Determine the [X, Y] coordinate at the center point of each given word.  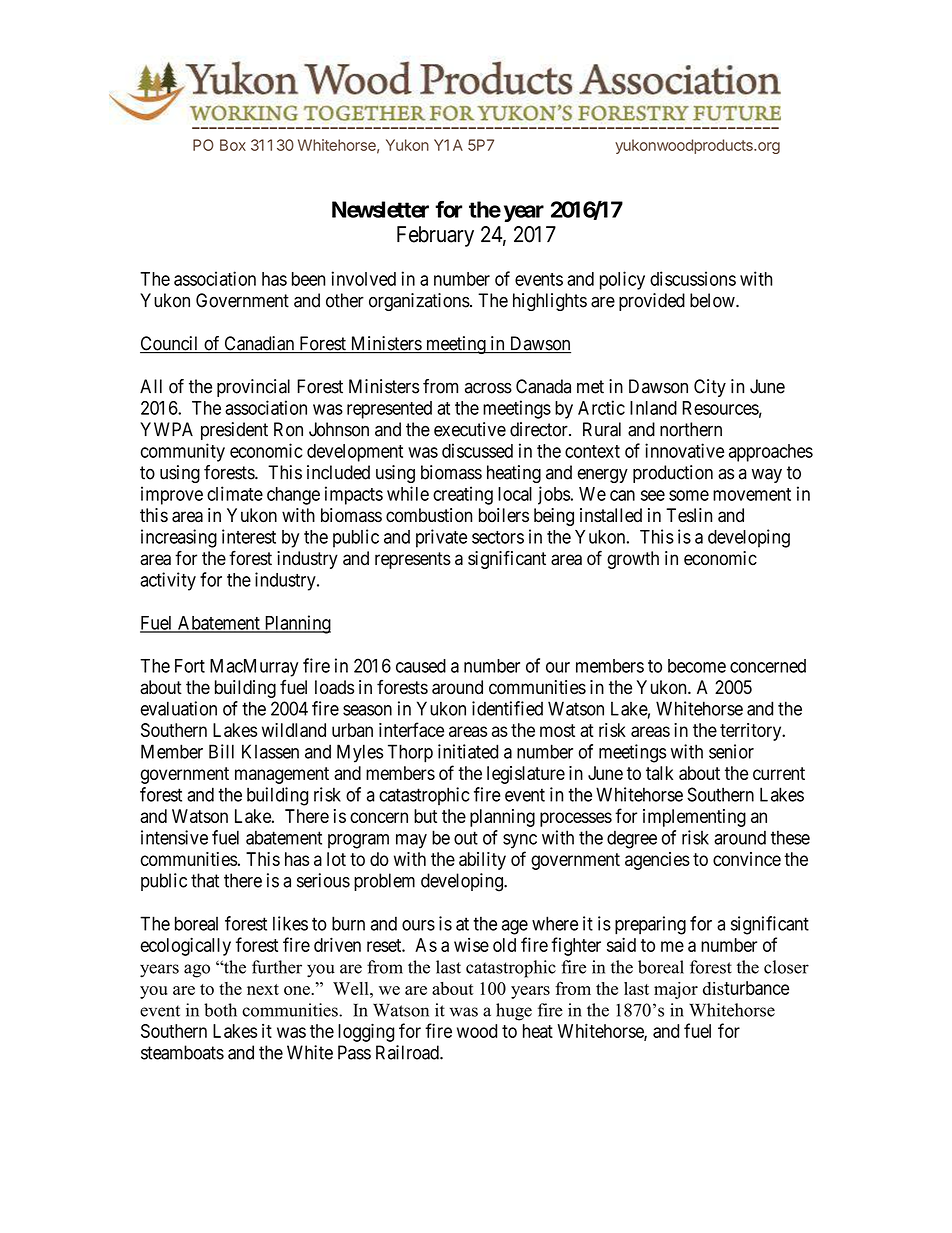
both [220, 1010]
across [488, 388]
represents [413, 560]
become [697, 666]
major [676, 990]
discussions [693, 278]
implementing [694, 818]
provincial [253, 388]
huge [514, 1012]
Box [233, 145]
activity [168, 581]
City [710, 388]
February [435, 236]
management [282, 775]
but [425, 816]
